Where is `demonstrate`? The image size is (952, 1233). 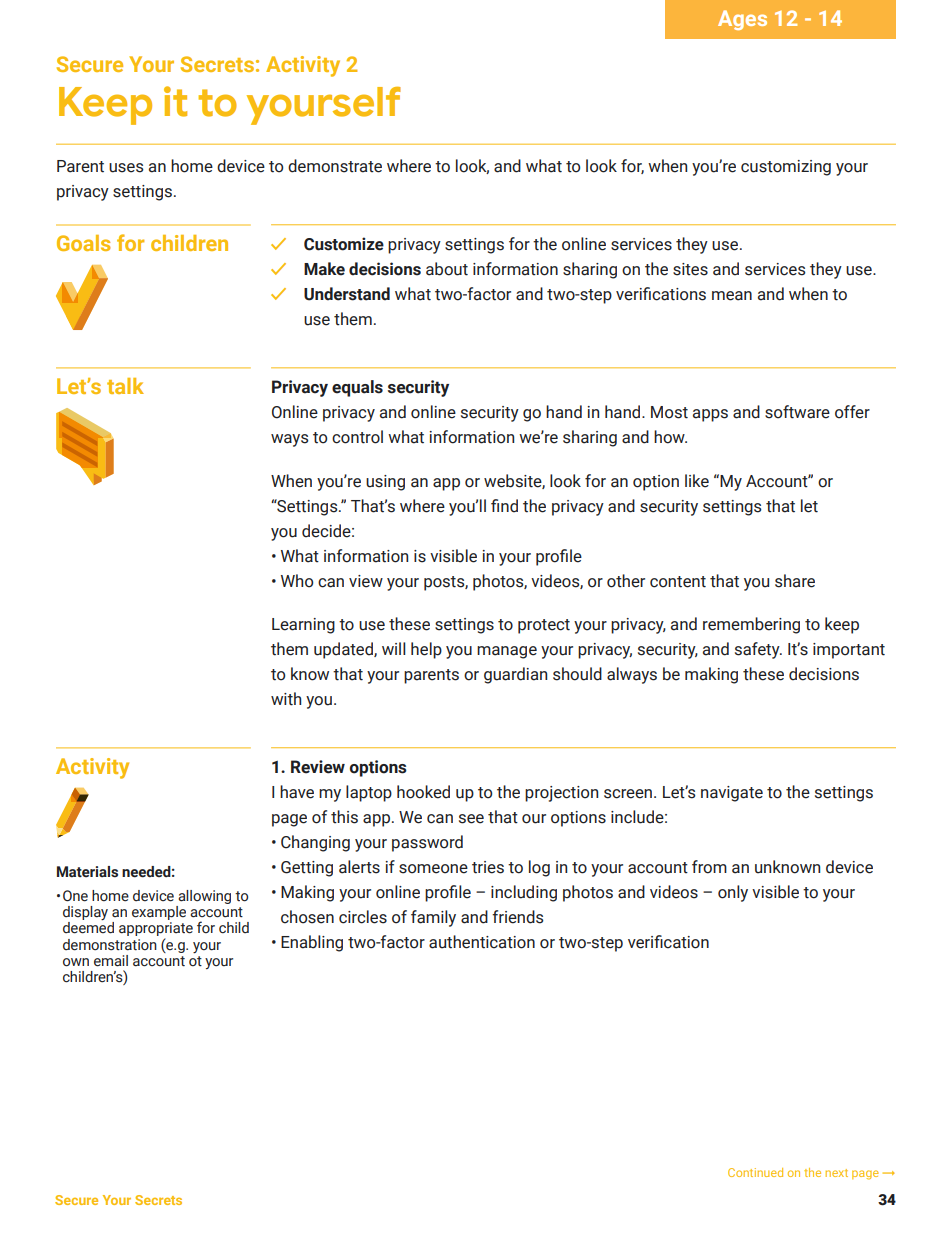 demonstrate is located at coordinates (335, 166).
